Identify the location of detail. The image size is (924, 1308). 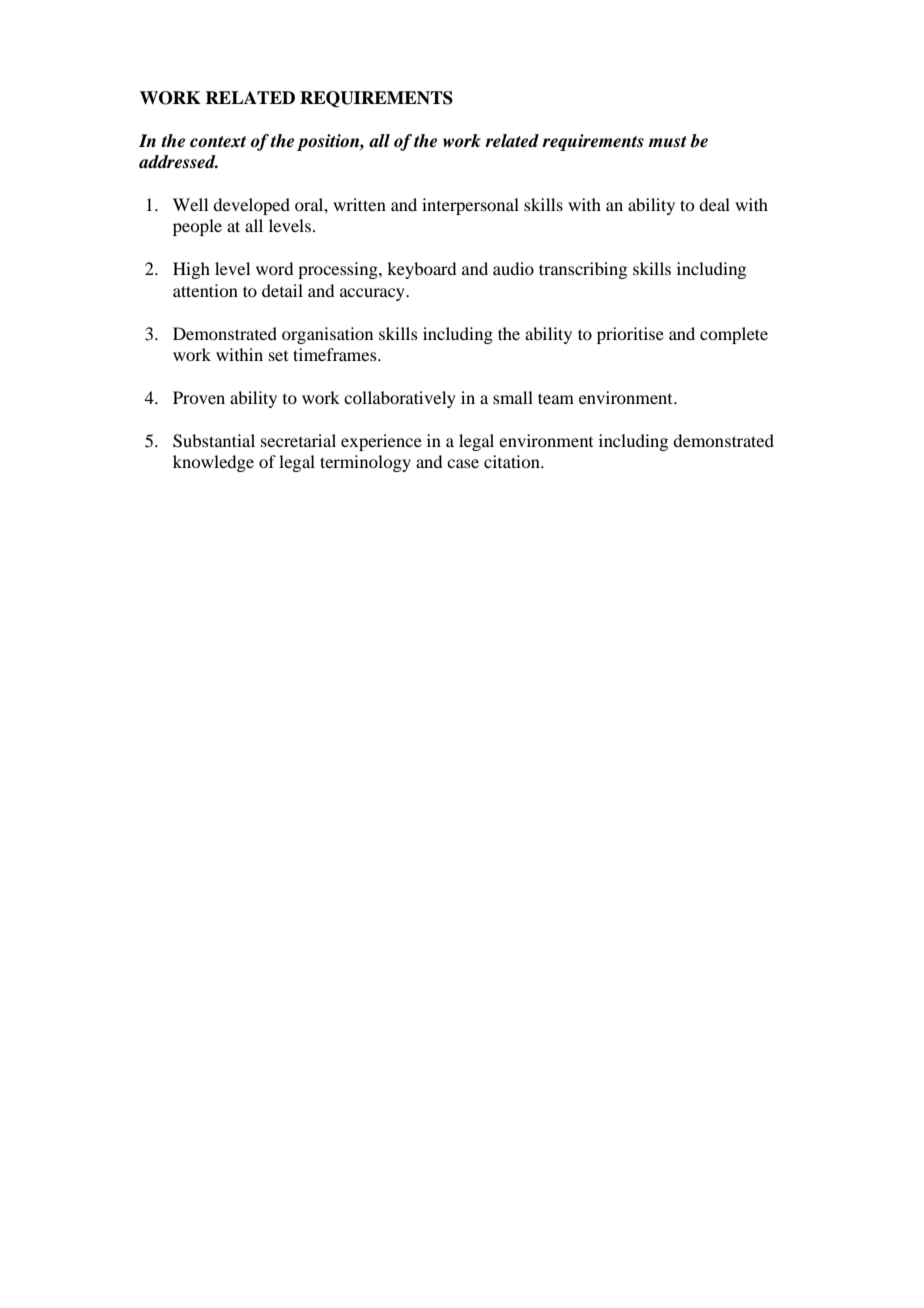
(282, 290).
